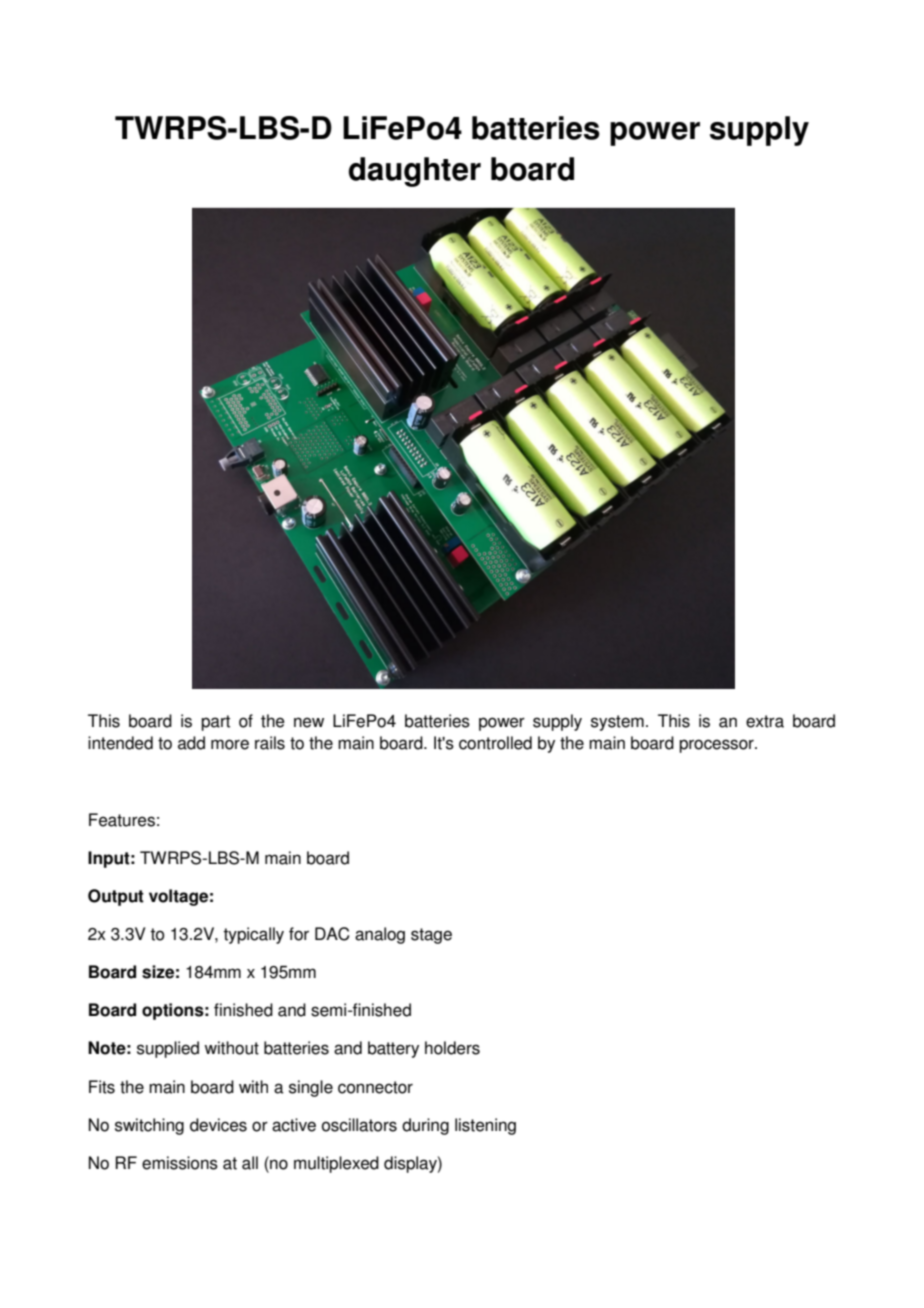  I want to click on stage, so click(431, 936).
